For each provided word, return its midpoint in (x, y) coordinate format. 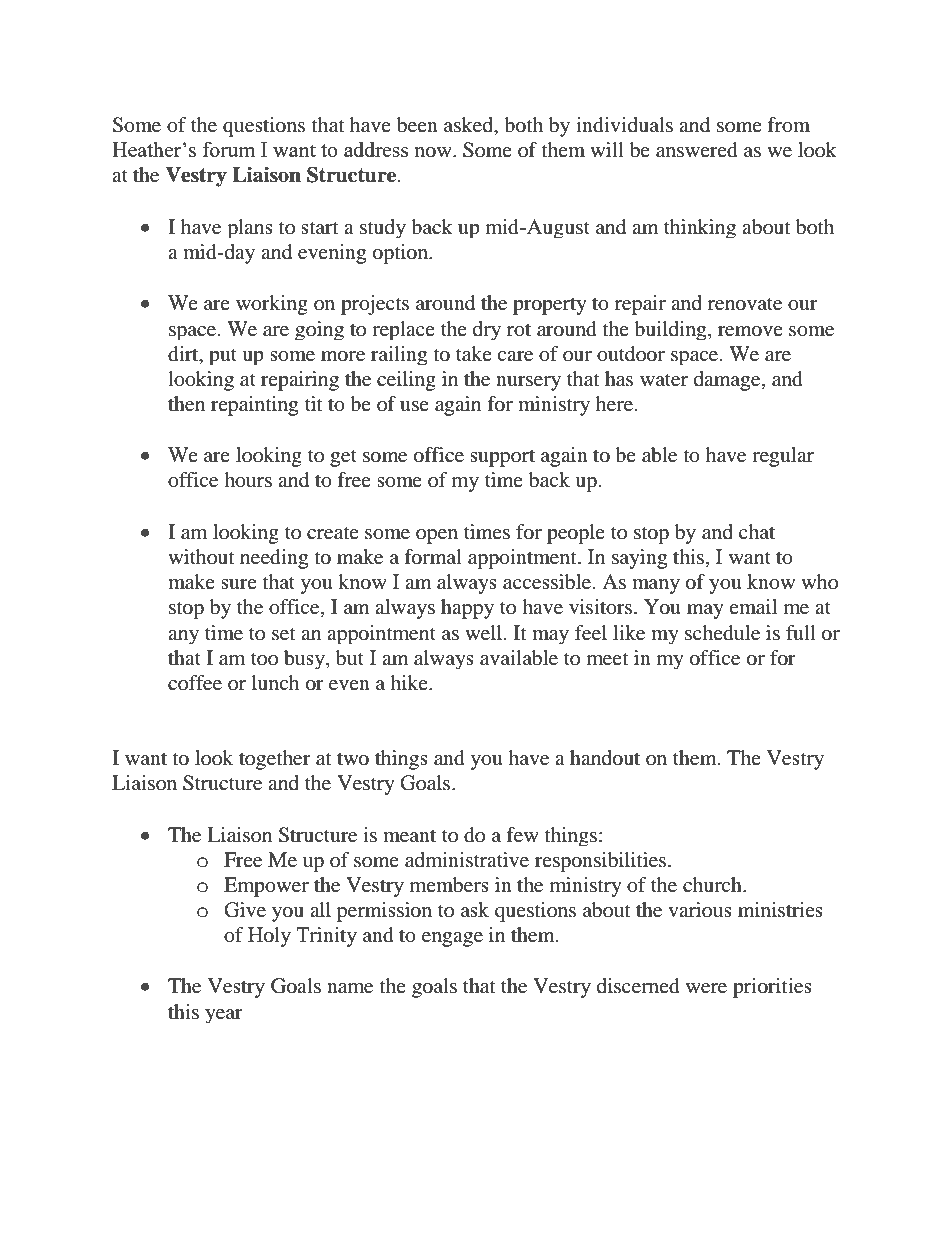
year (224, 1016)
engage (452, 939)
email (753, 607)
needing (274, 559)
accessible (548, 582)
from (788, 125)
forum (228, 149)
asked (470, 126)
